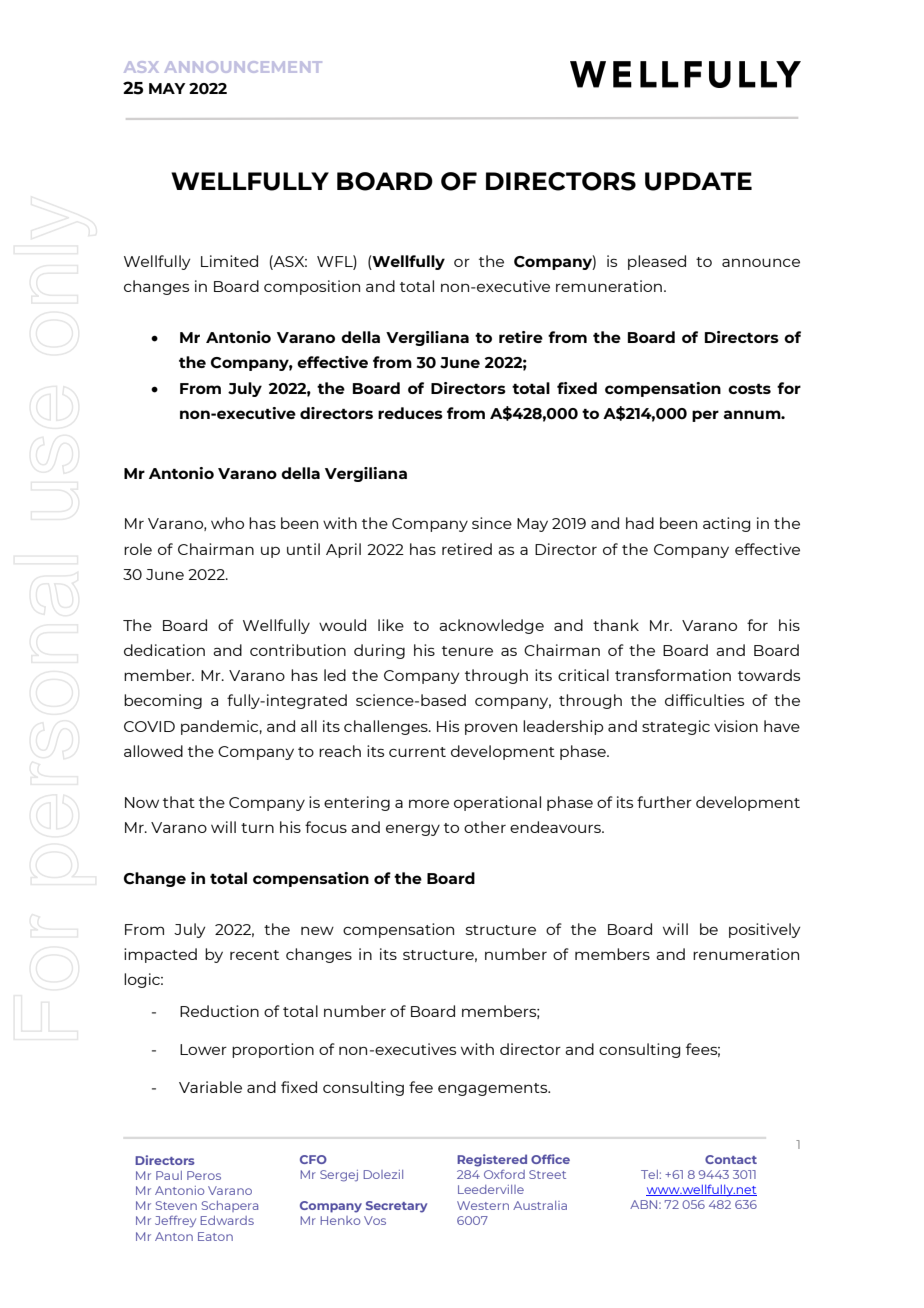 The height and width of the screenshot is (1308, 924). I want to click on UPDATE, so click(698, 181).
